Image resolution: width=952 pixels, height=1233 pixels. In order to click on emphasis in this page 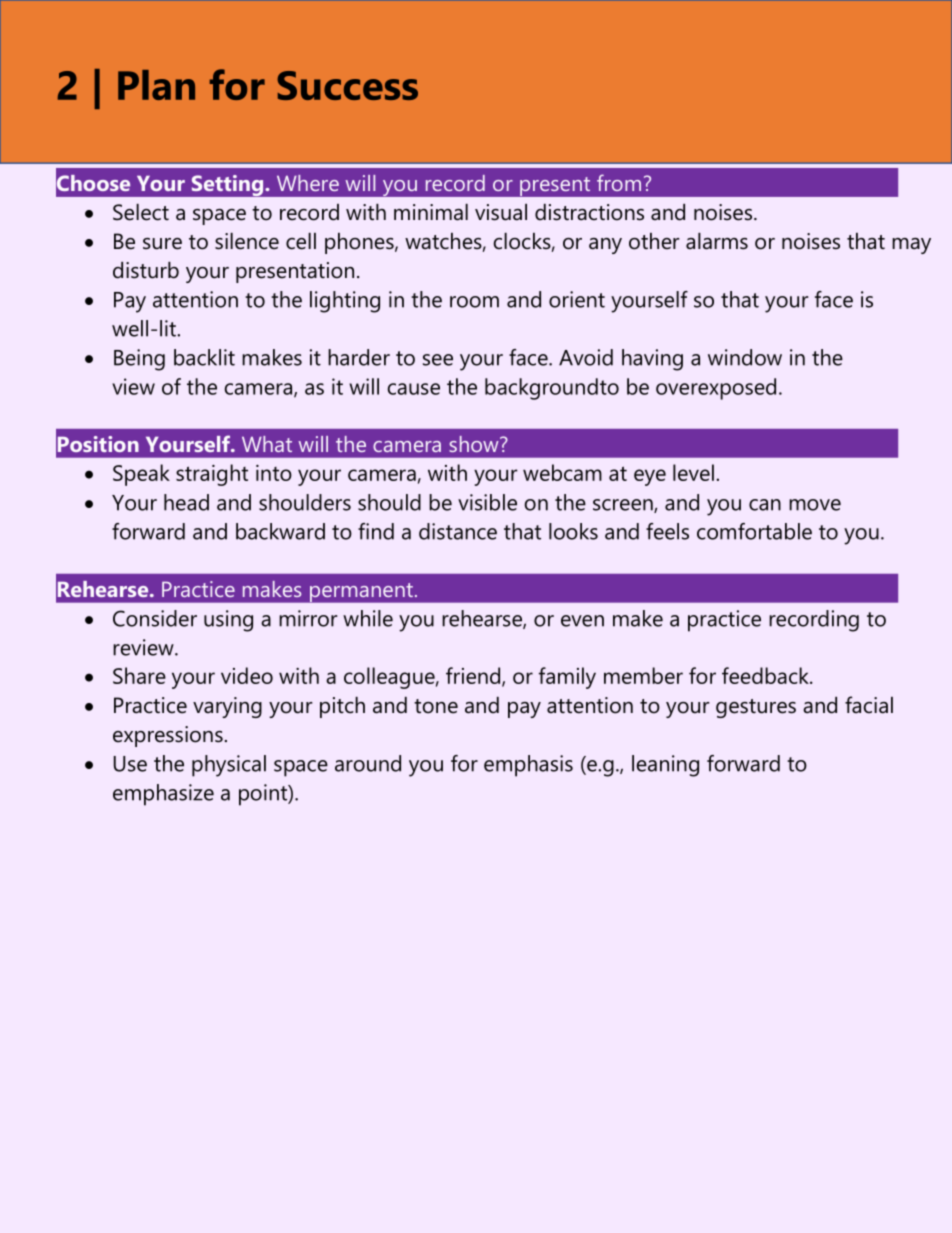, I will do `click(528, 766)`.
